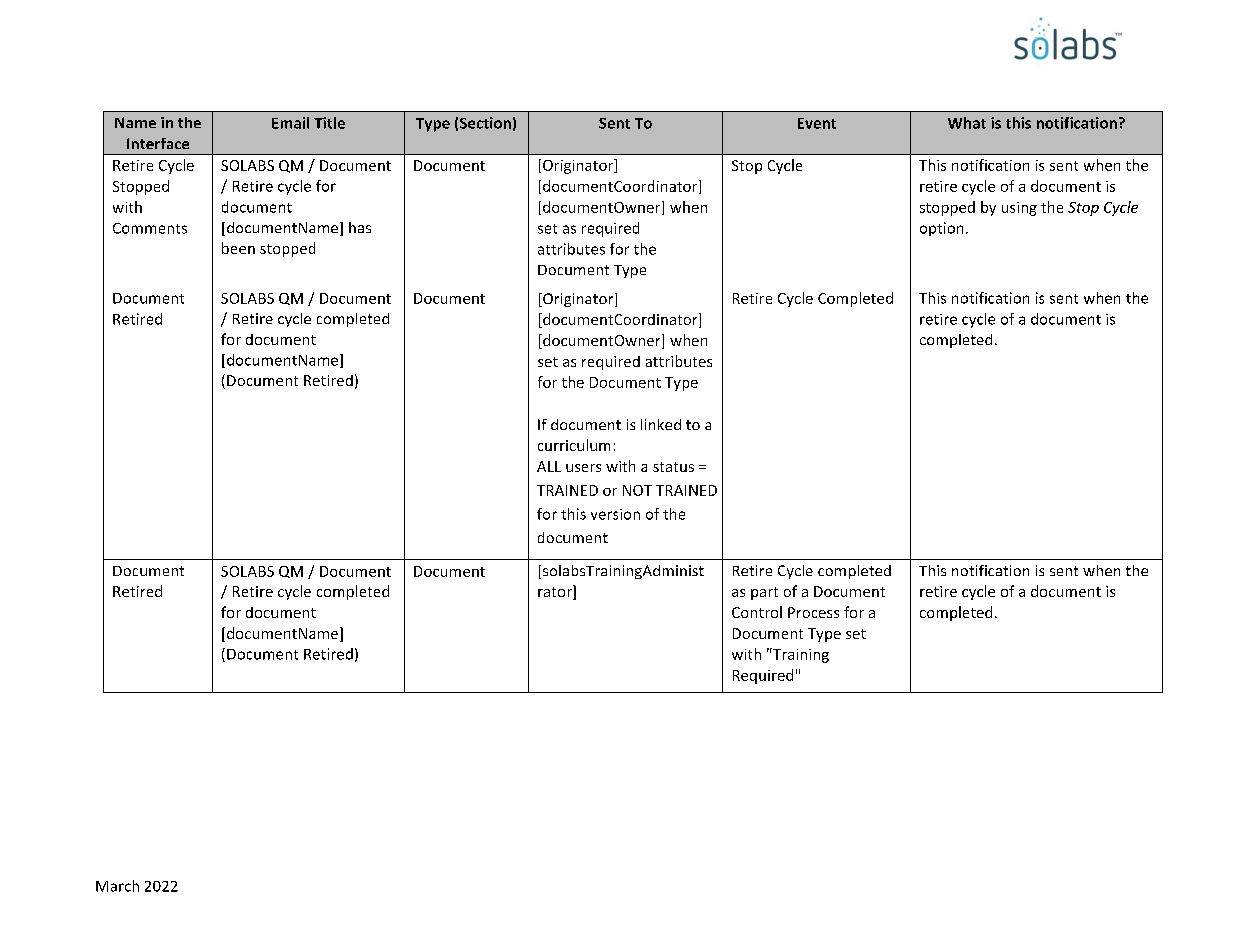 This page has height=952, width=1233. I want to click on Process, so click(813, 612).
